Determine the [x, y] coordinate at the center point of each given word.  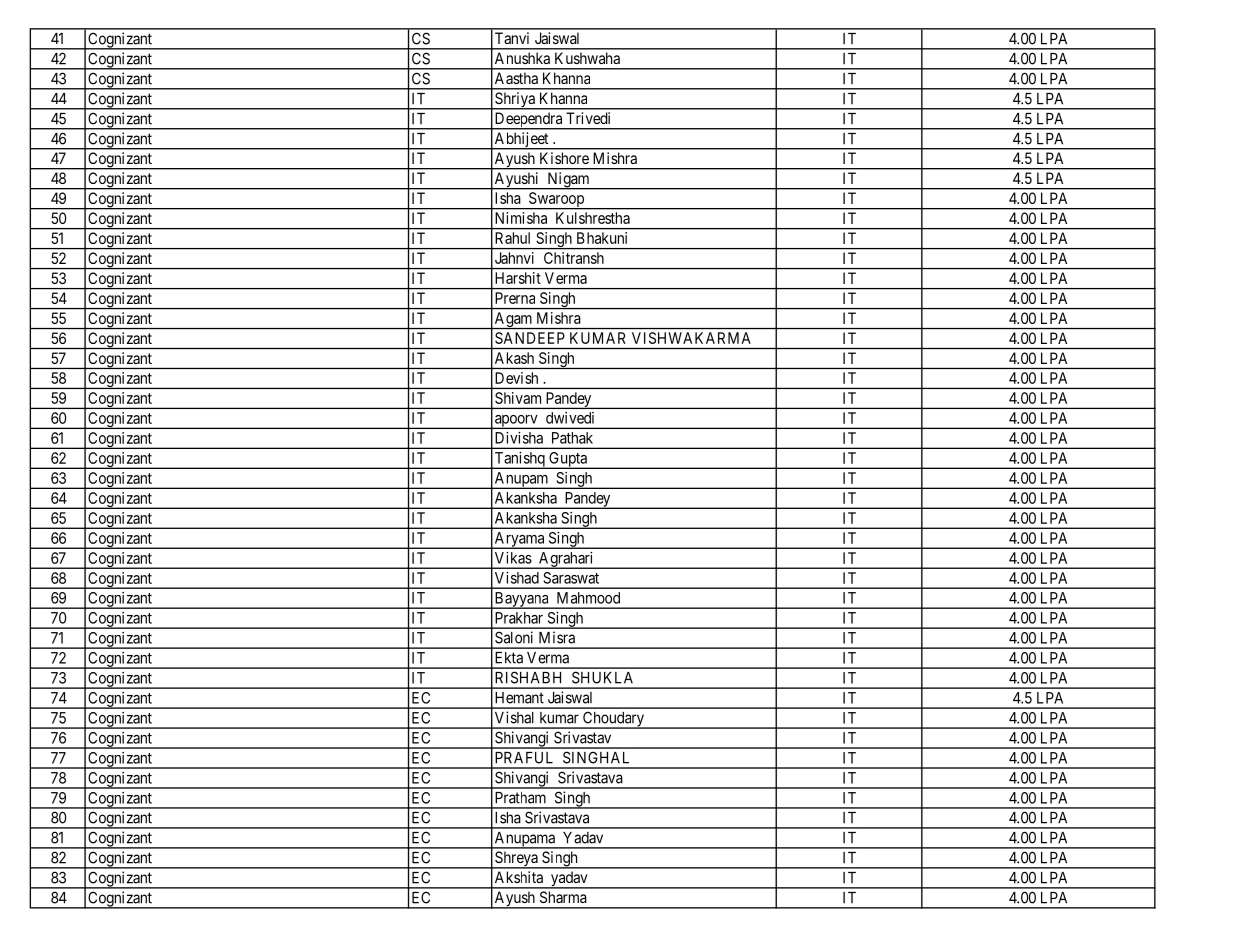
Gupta [568, 460]
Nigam [568, 181]
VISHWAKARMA [691, 338]
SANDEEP [530, 338]
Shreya [516, 860]
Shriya [515, 101]
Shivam [518, 398]
